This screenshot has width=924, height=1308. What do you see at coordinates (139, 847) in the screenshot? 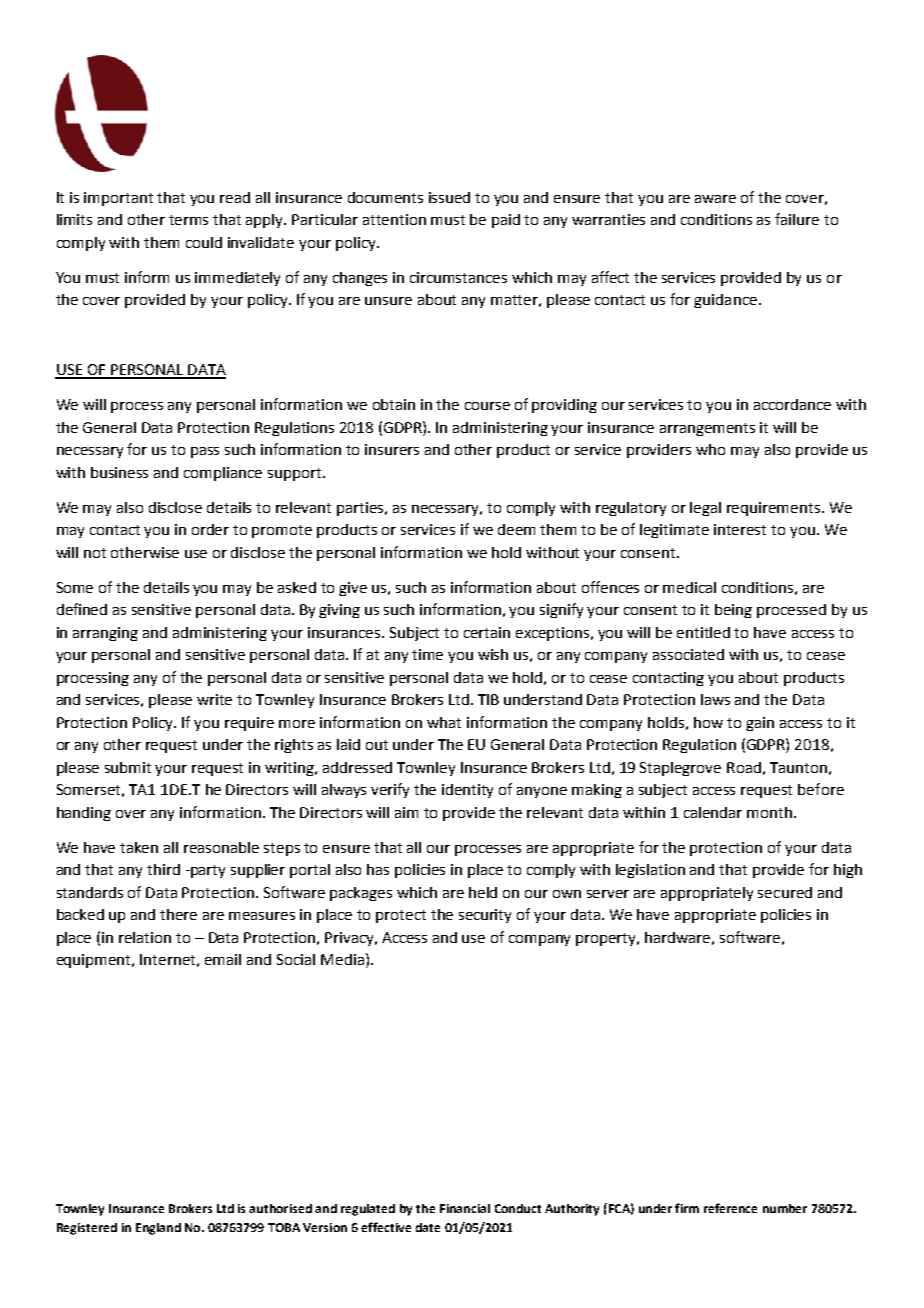
I see `taken` at bounding box center [139, 847].
